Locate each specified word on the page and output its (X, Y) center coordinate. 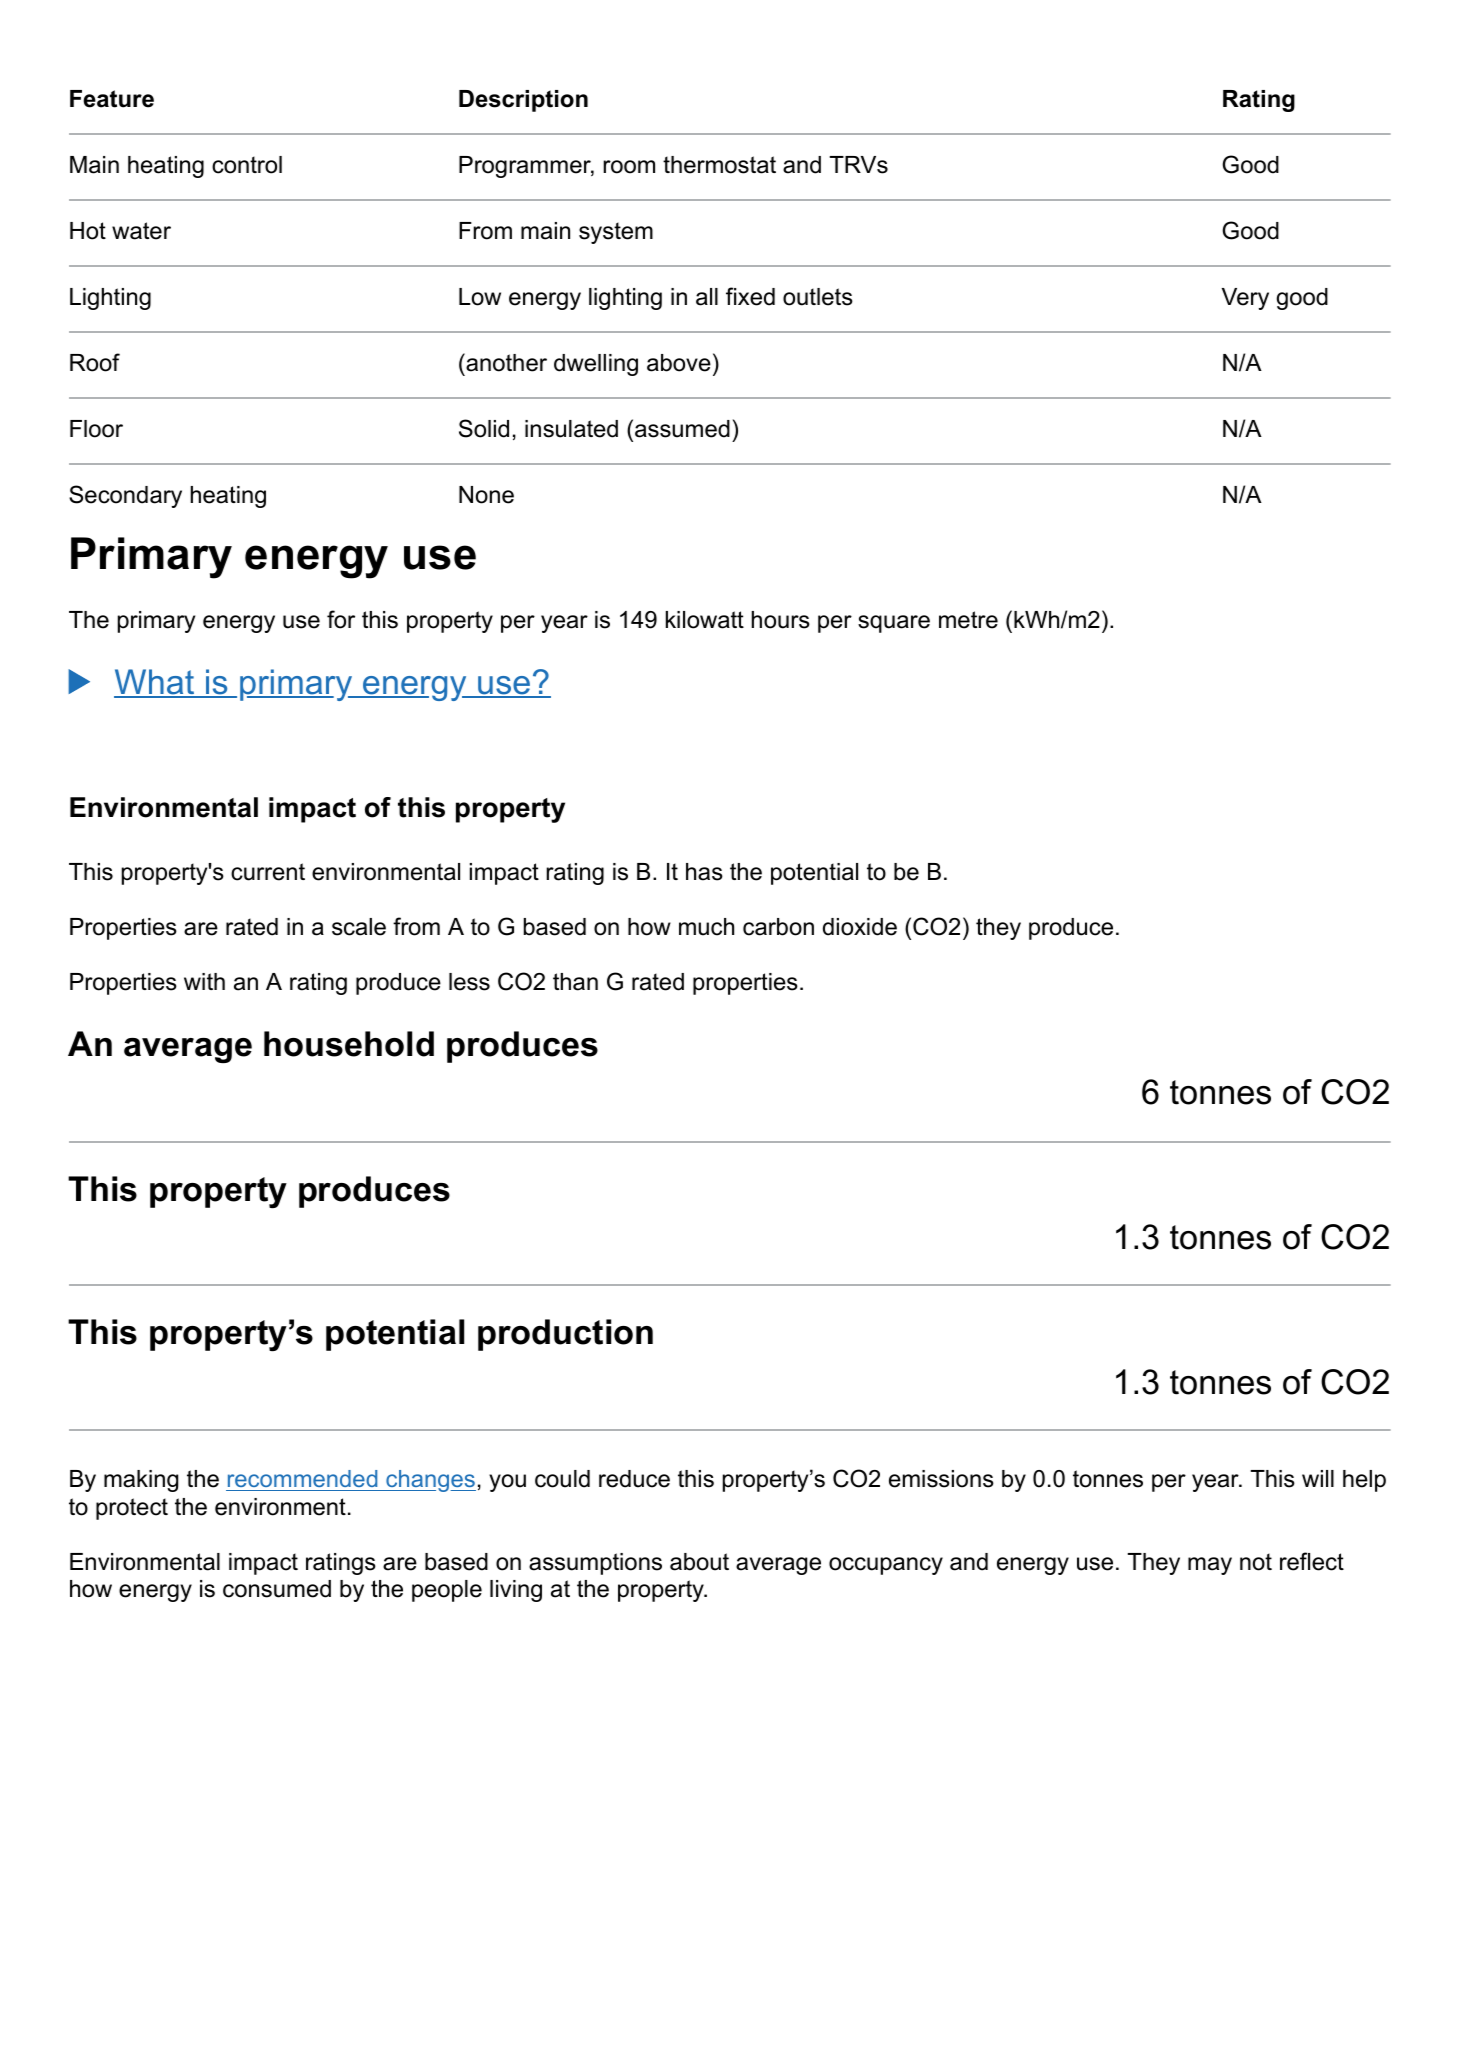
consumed (277, 1589)
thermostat (719, 165)
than (575, 982)
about (699, 1562)
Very (1245, 299)
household (349, 1044)
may (1210, 1566)
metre (968, 620)
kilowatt (705, 620)
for (341, 619)
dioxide (860, 927)
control (247, 165)
